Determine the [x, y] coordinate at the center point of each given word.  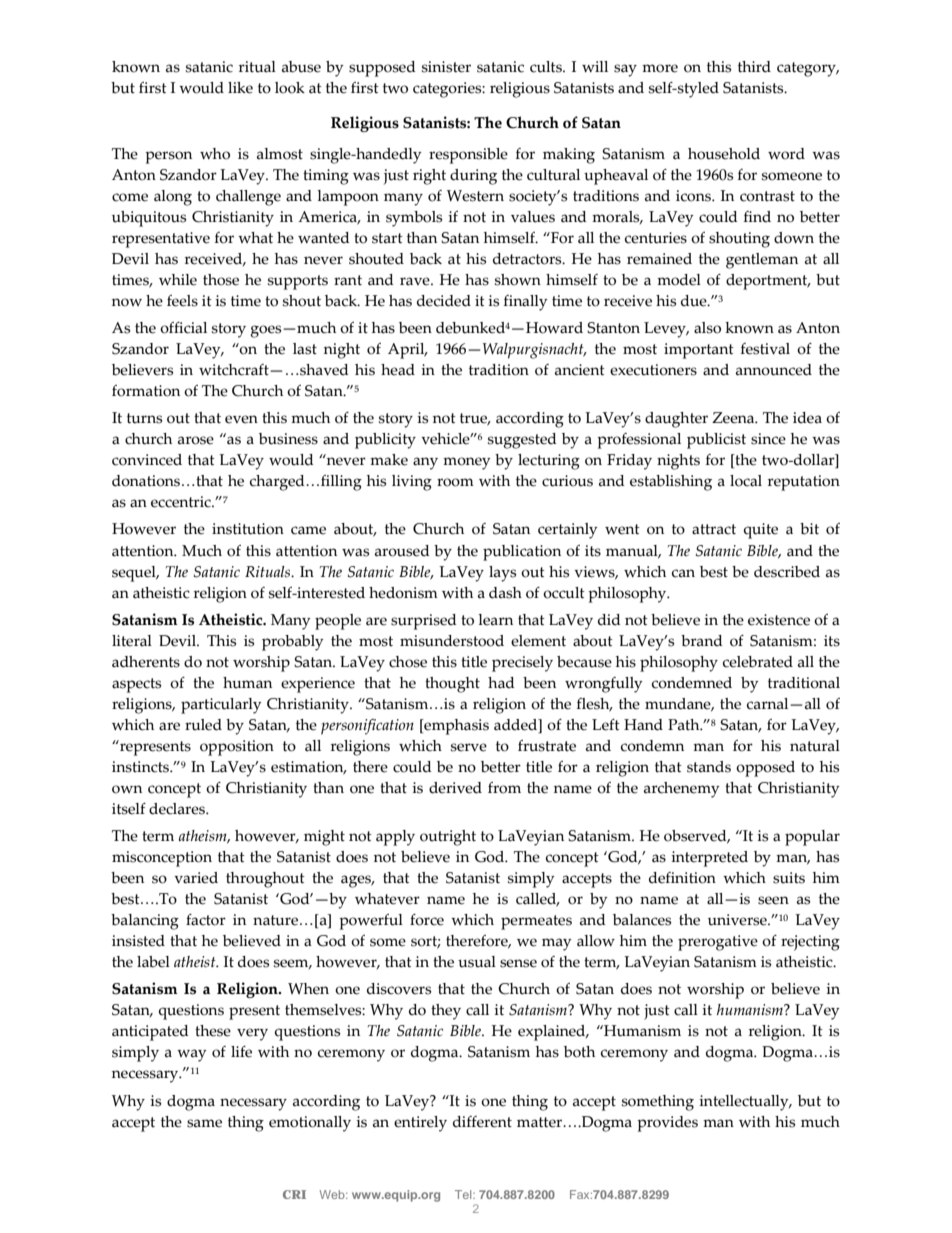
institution [248, 529]
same [204, 1123]
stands [709, 767]
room [455, 482]
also [707, 328]
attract [714, 529]
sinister [446, 67]
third [754, 67]
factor [206, 920]
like [240, 88]
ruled [203, 725]
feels [182, 301]
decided [444, 301]
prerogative [718, 943]
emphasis [455, 727]
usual [477, 962]
